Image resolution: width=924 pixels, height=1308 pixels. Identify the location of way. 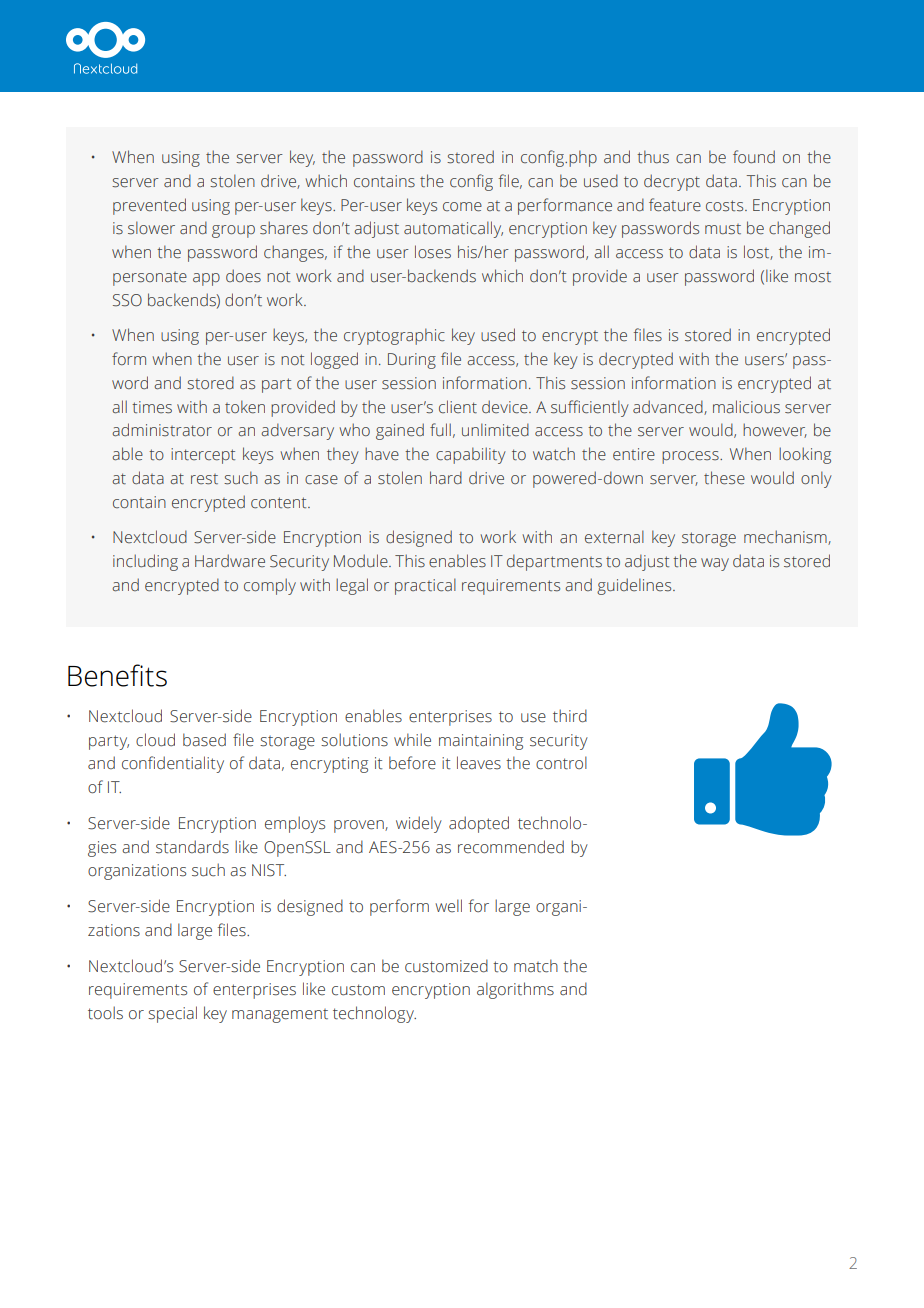
(715, 564).
